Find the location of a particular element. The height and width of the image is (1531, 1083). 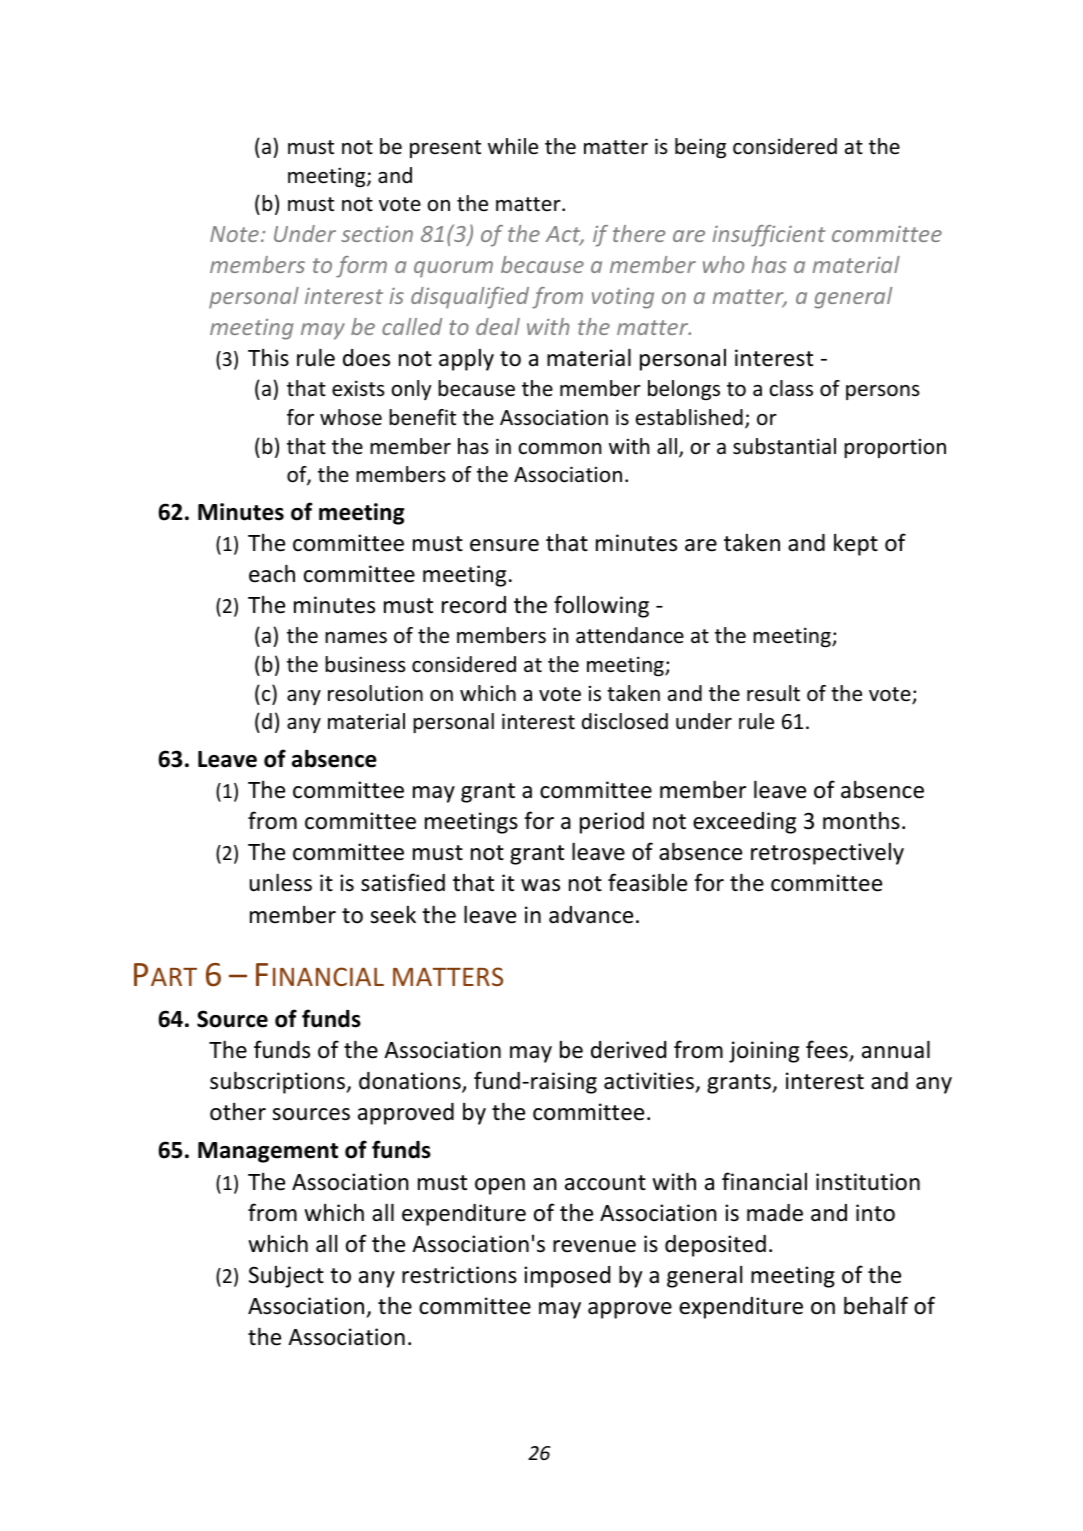

section is located at coordinates (377, 234).
